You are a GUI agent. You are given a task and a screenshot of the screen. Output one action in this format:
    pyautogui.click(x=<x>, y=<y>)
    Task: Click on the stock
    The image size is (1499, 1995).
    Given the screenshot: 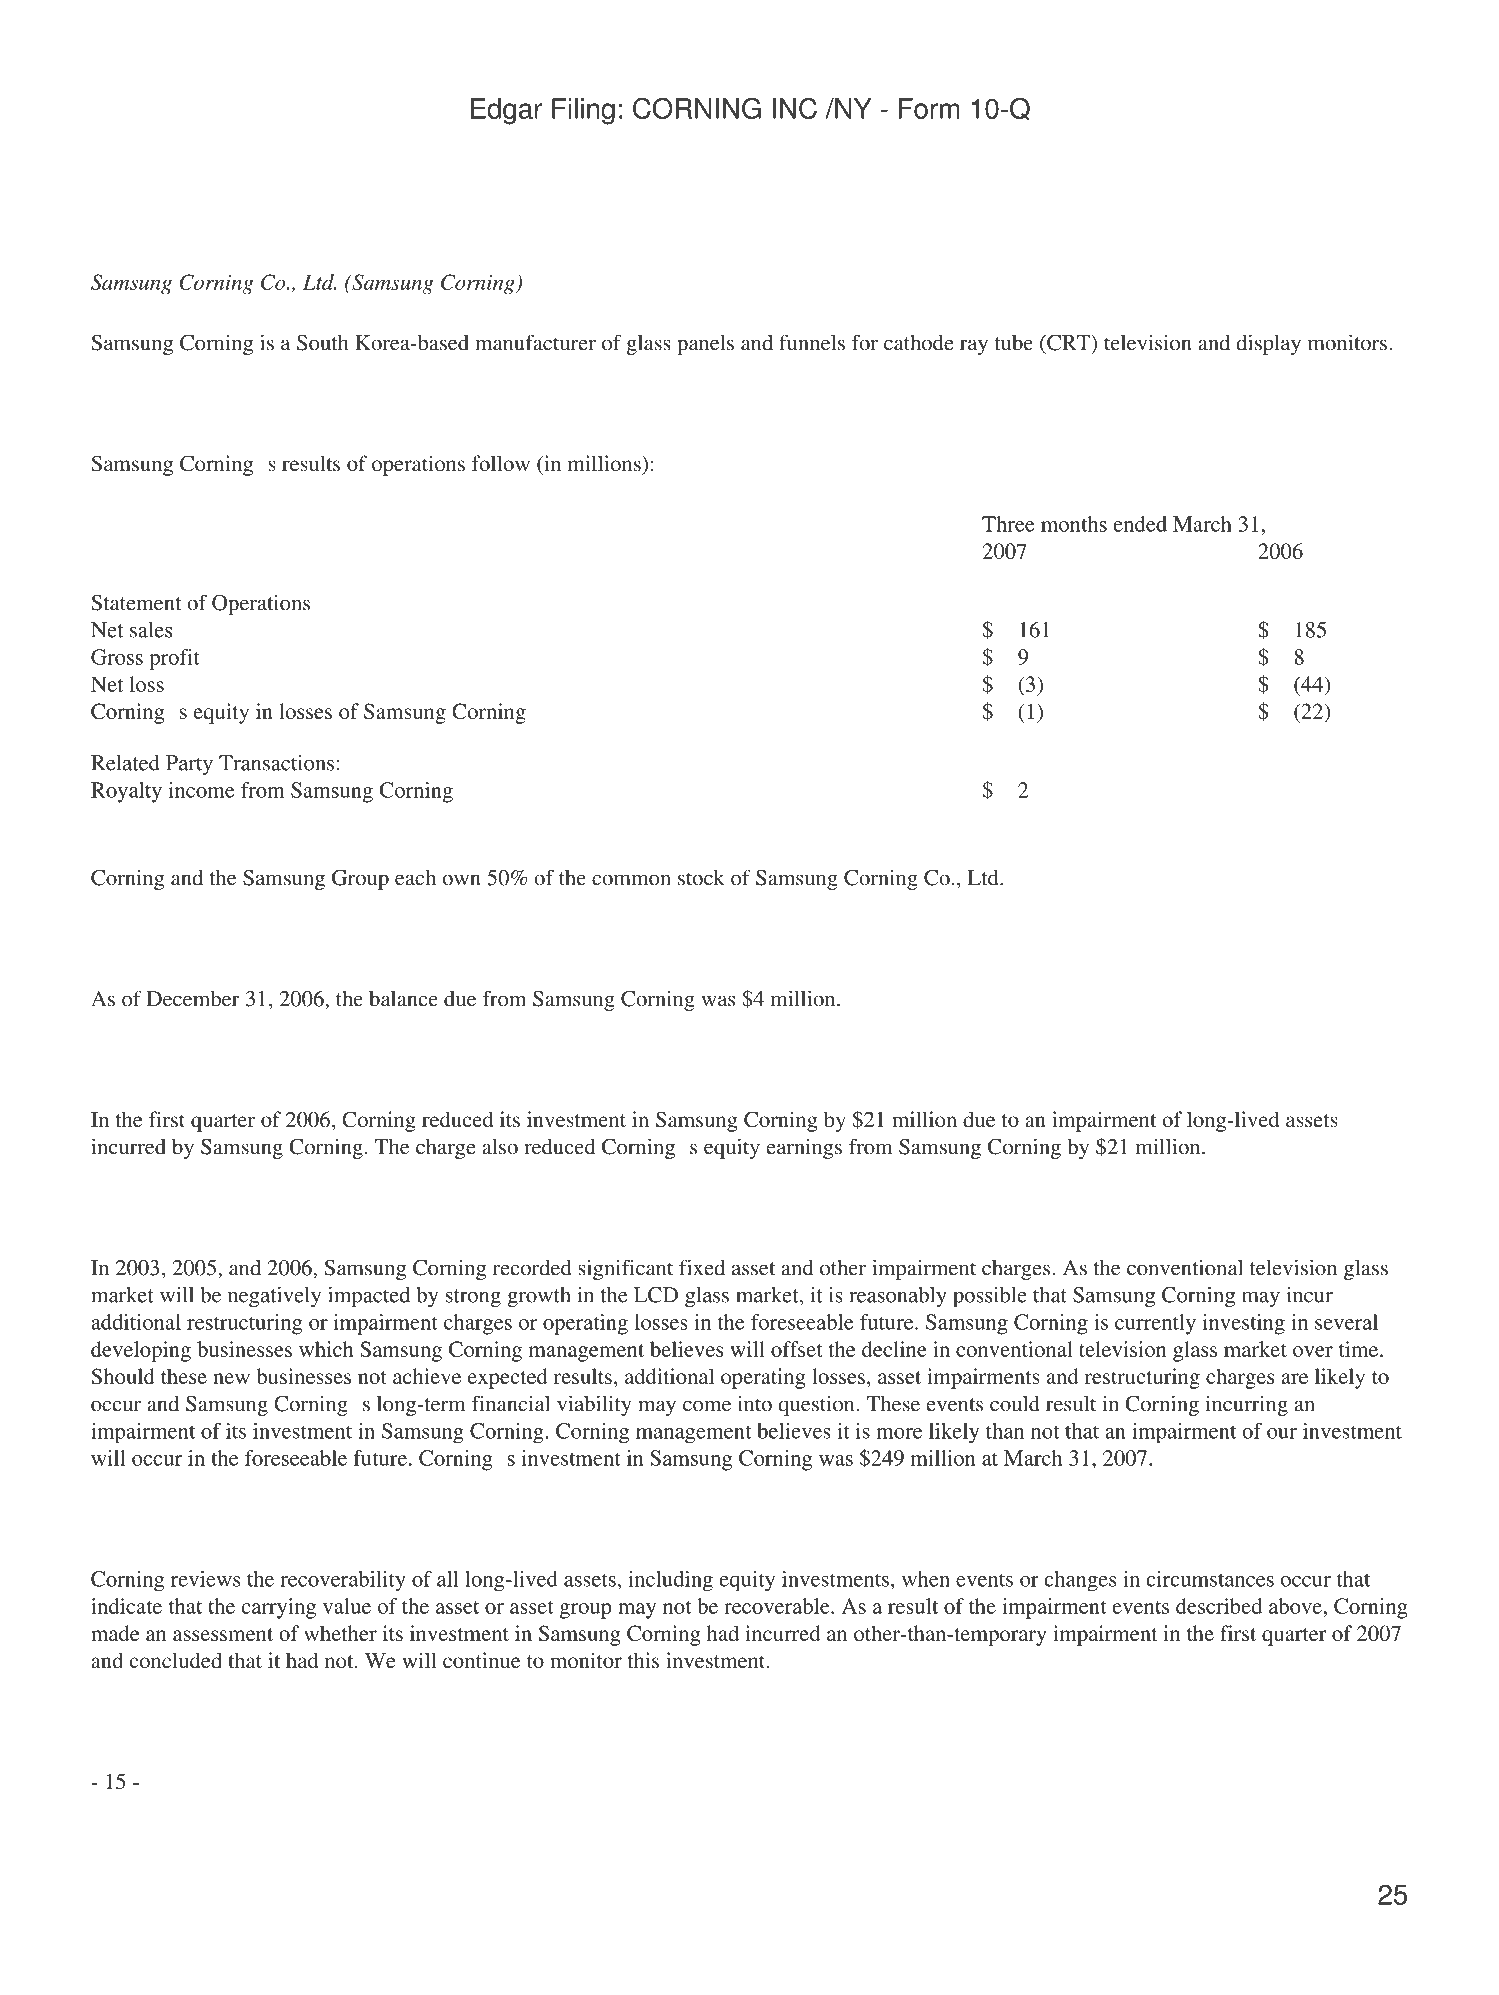 What is the action you would take?
    pyautogui.click(x=701, y=878)
